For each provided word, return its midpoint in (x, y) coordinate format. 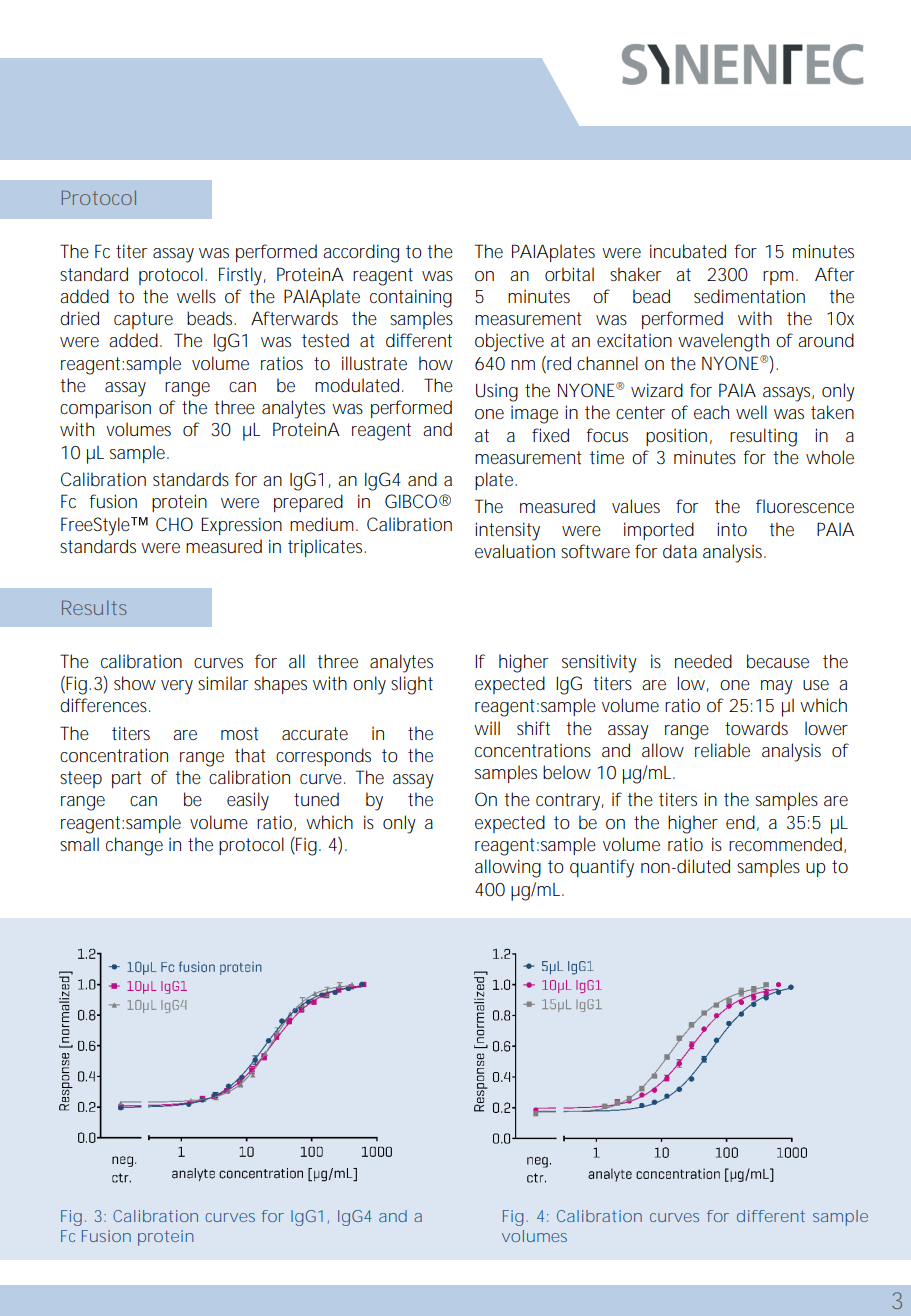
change (134, 846)
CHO (174, 524)
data (680, 551)
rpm (780, 278)
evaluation (515, 551)
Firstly (242, 276)
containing (411, 298)
